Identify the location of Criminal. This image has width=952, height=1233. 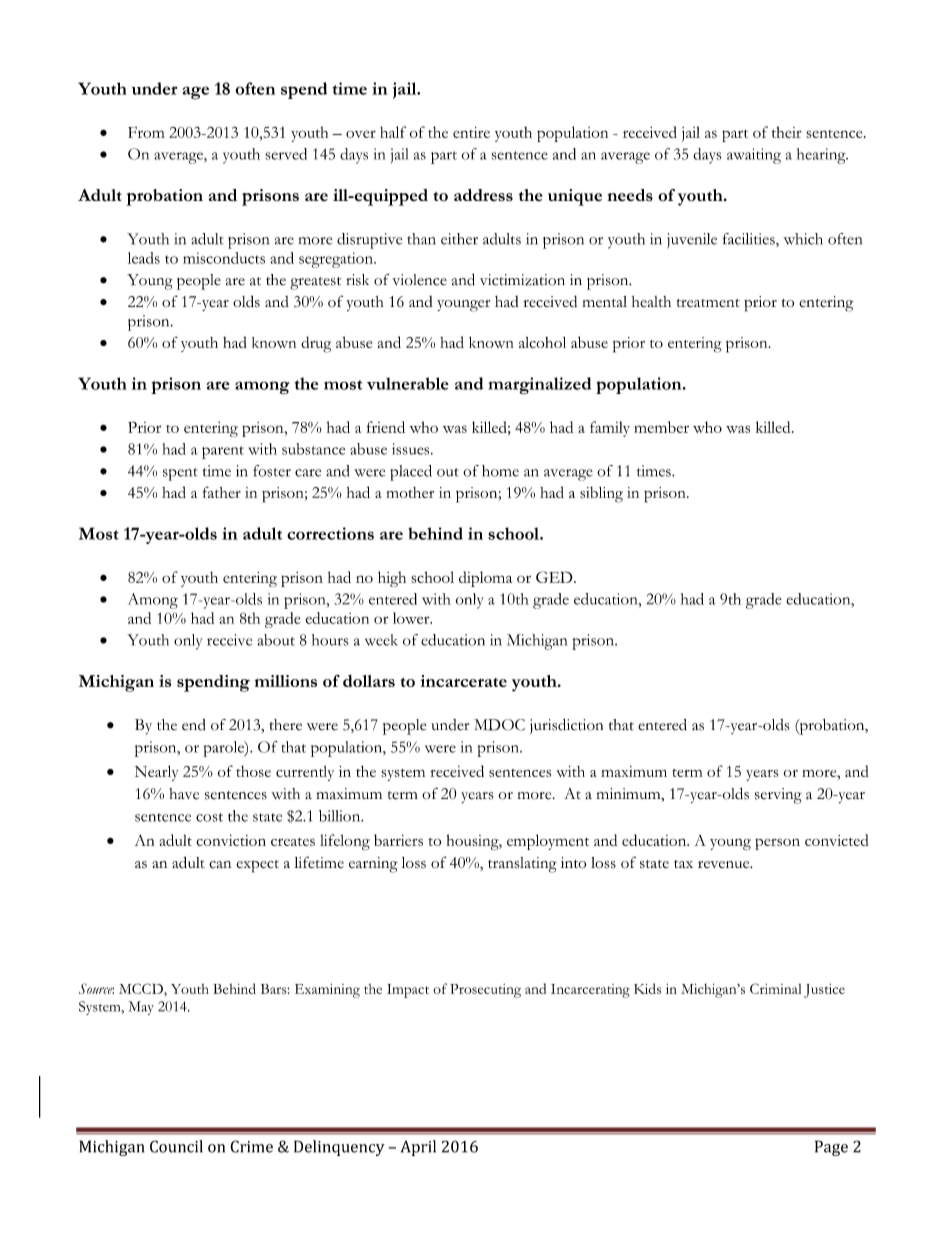
(775, 988).
